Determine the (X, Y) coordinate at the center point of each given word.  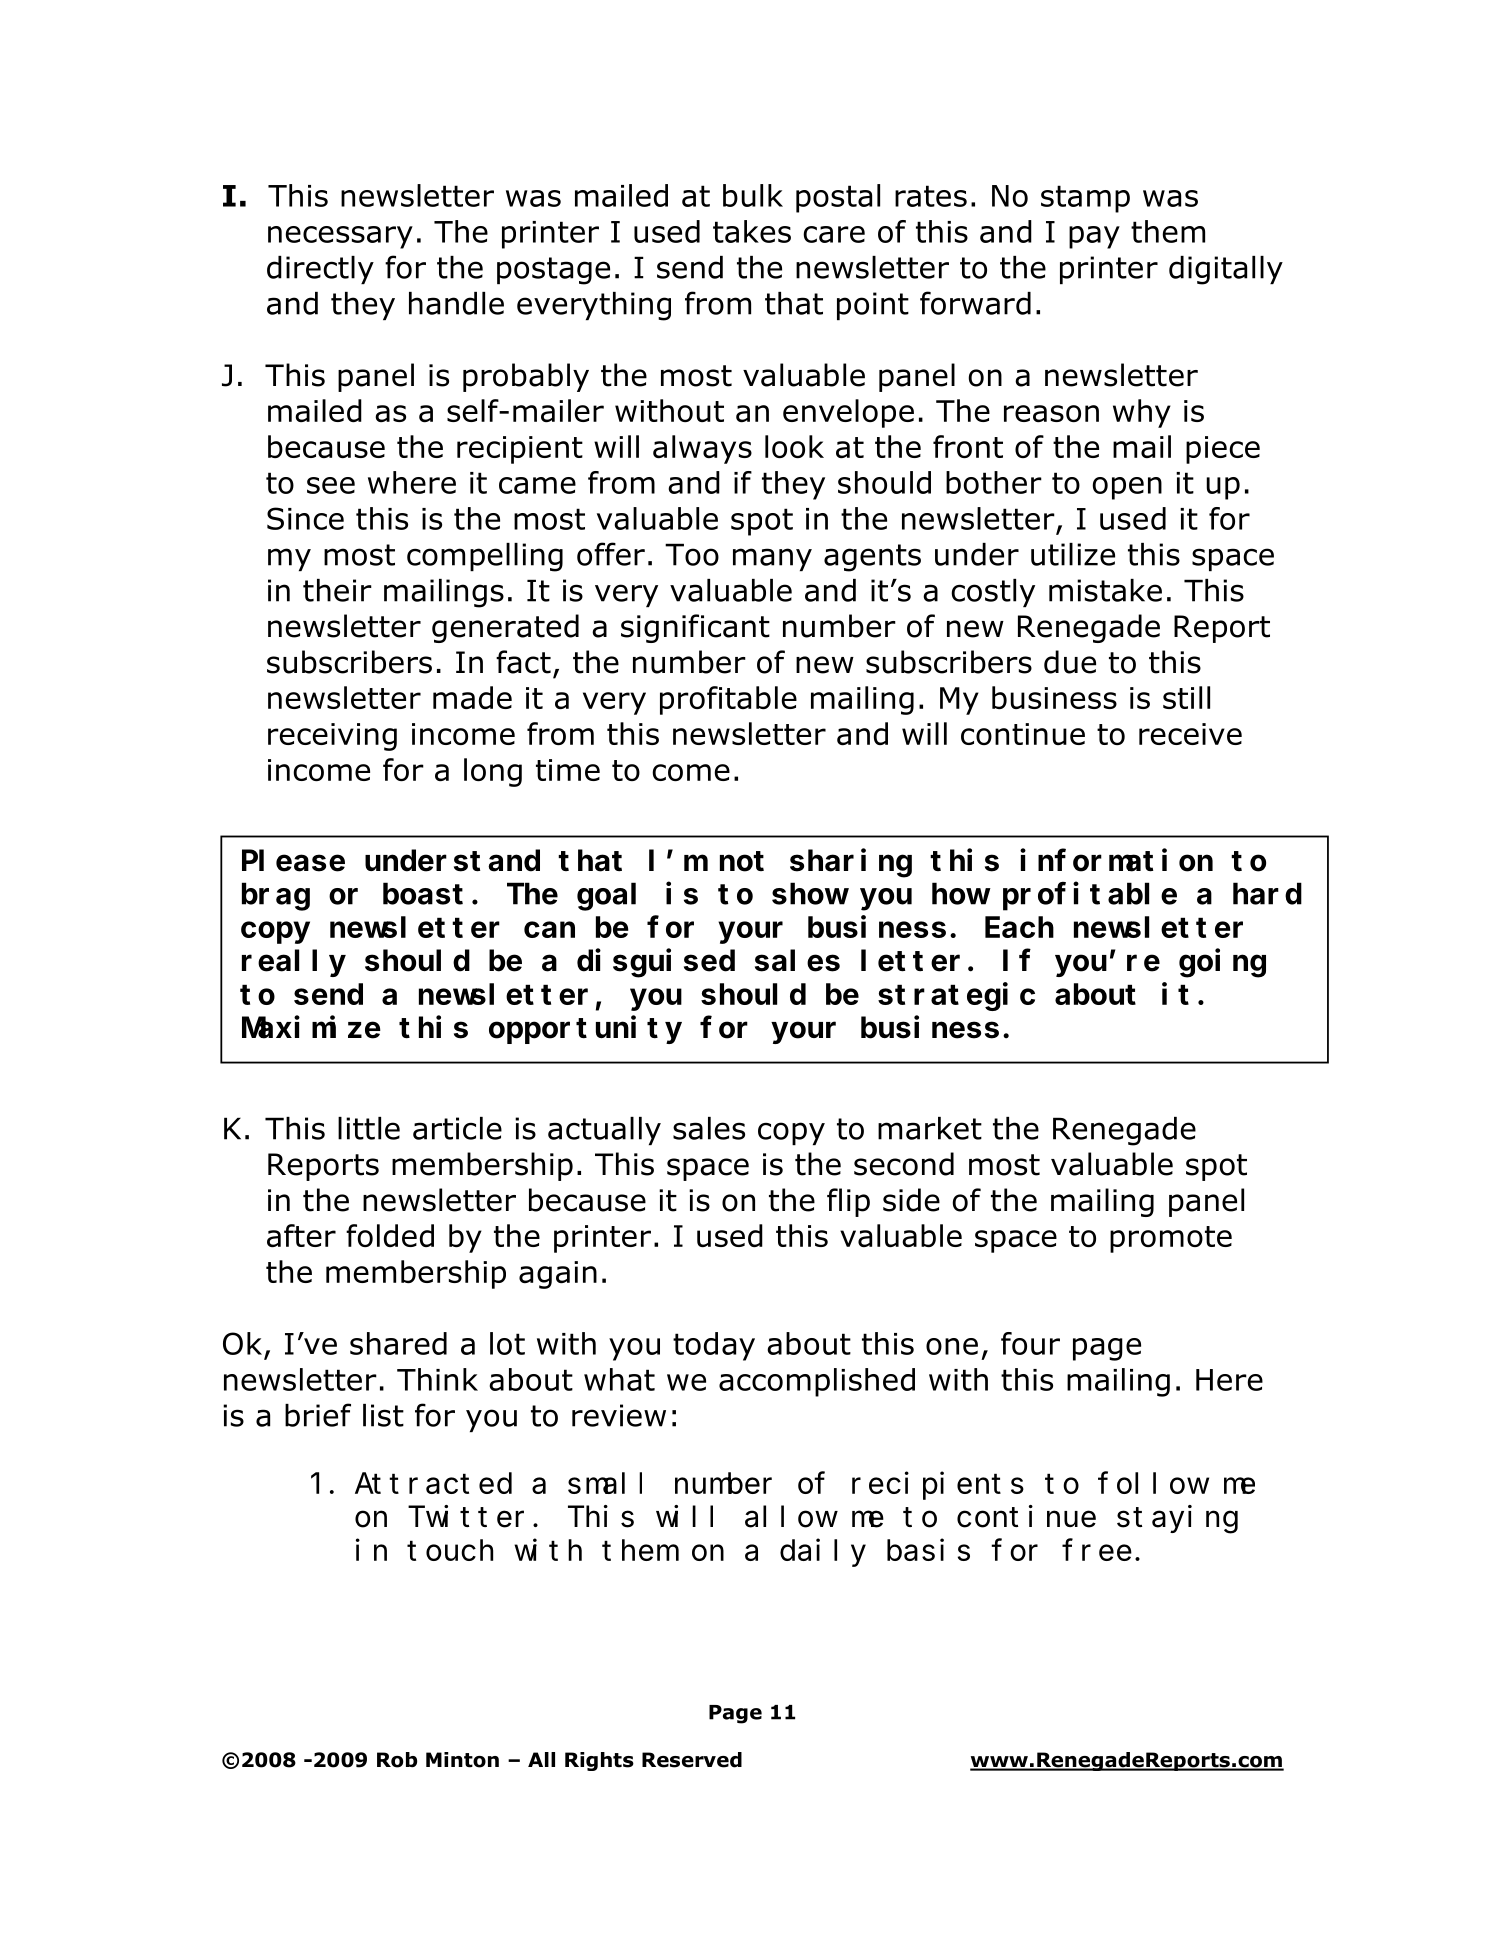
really (294, 963)
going (1222, 963)
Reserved (692, 1760)
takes (752, 231)
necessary (340, 237)
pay (1094, 237)
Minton (462, 1760)
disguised (656, 963)
